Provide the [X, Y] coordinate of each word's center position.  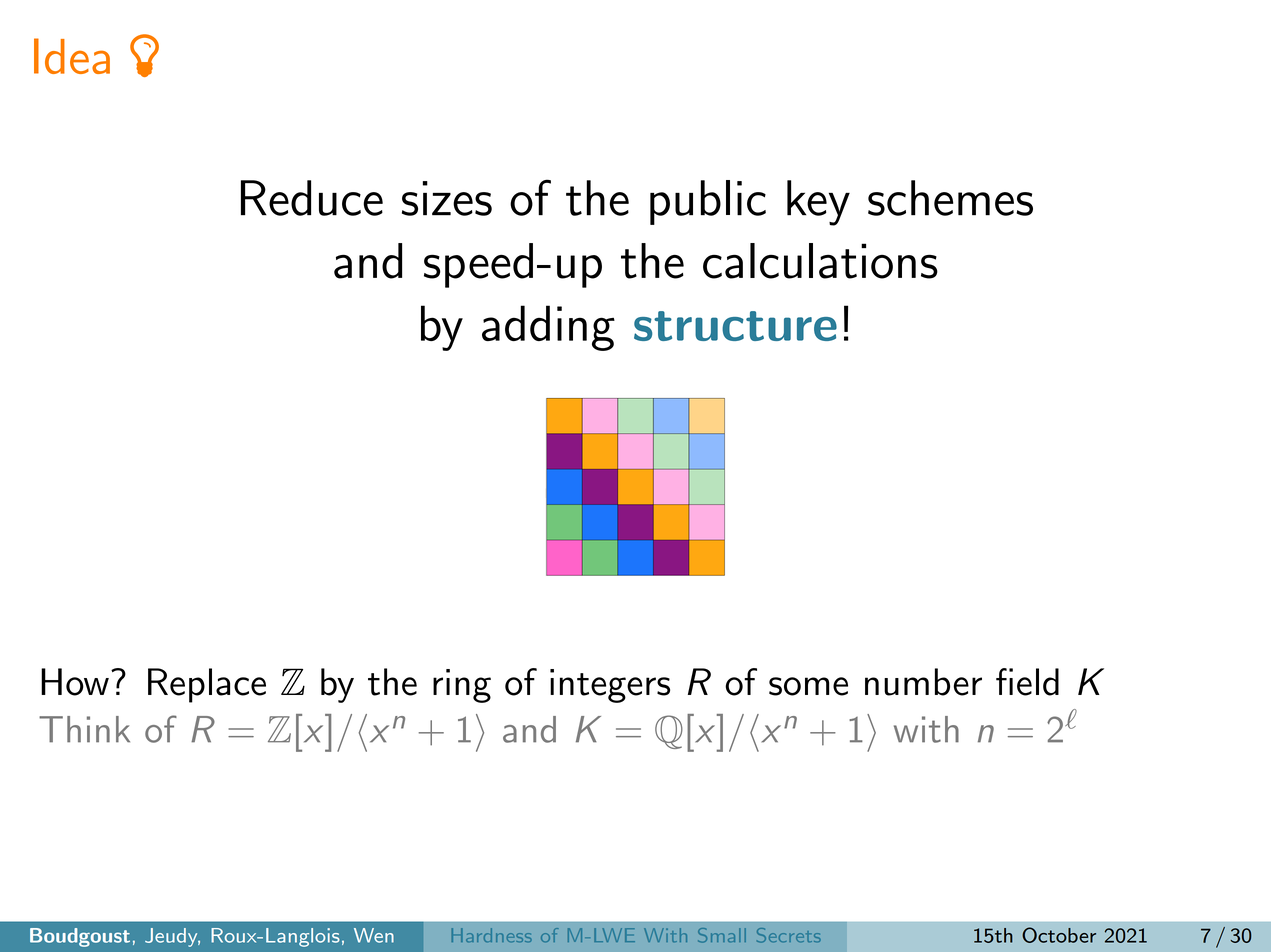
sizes [447, 198]
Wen [374, 935]
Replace [207, 685]
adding [548, 328]
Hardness [492, 935]
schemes [950, 198]
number [923, 682]
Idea [72, 56]
